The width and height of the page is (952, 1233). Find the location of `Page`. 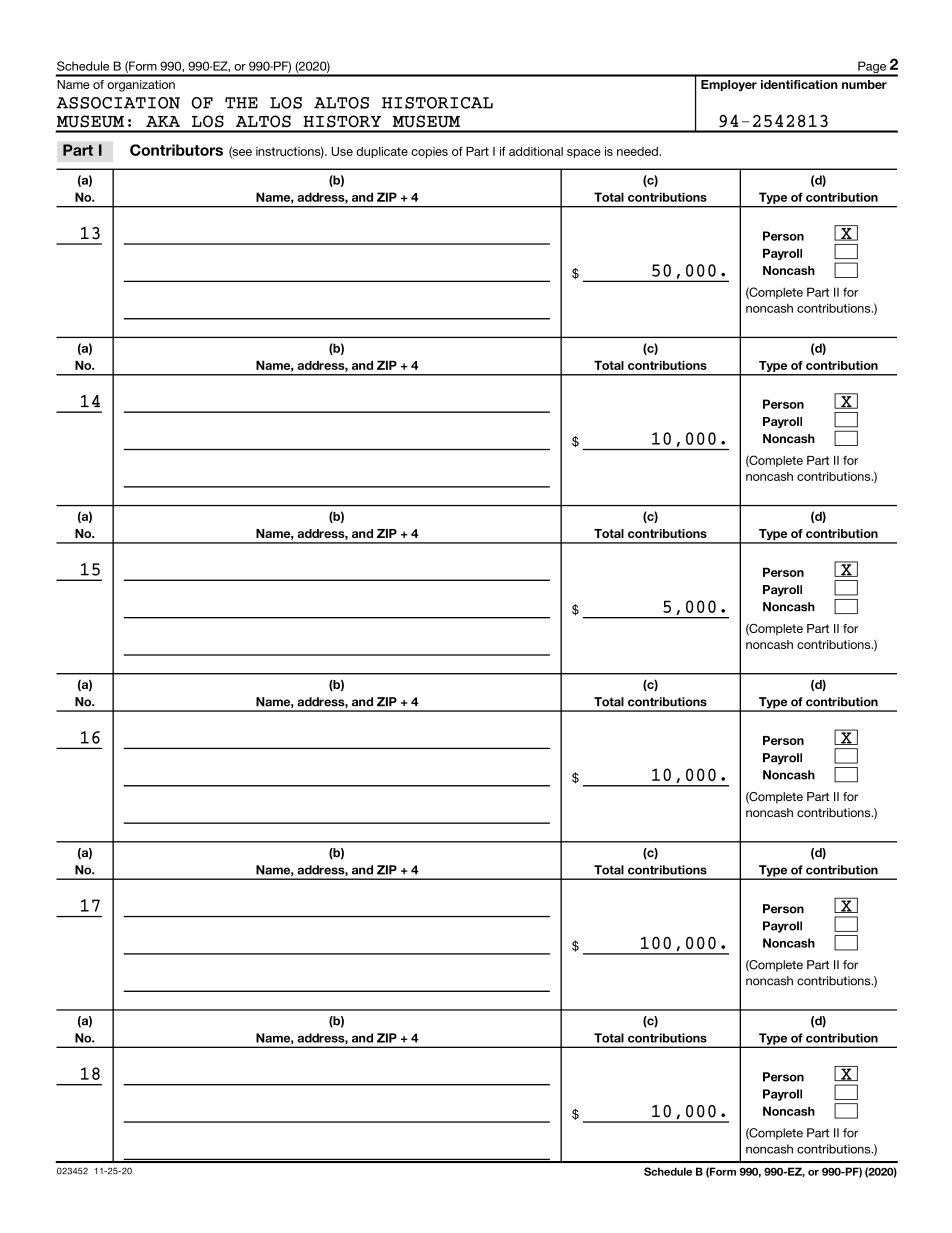

Page is located at coordinates (872, 68).
